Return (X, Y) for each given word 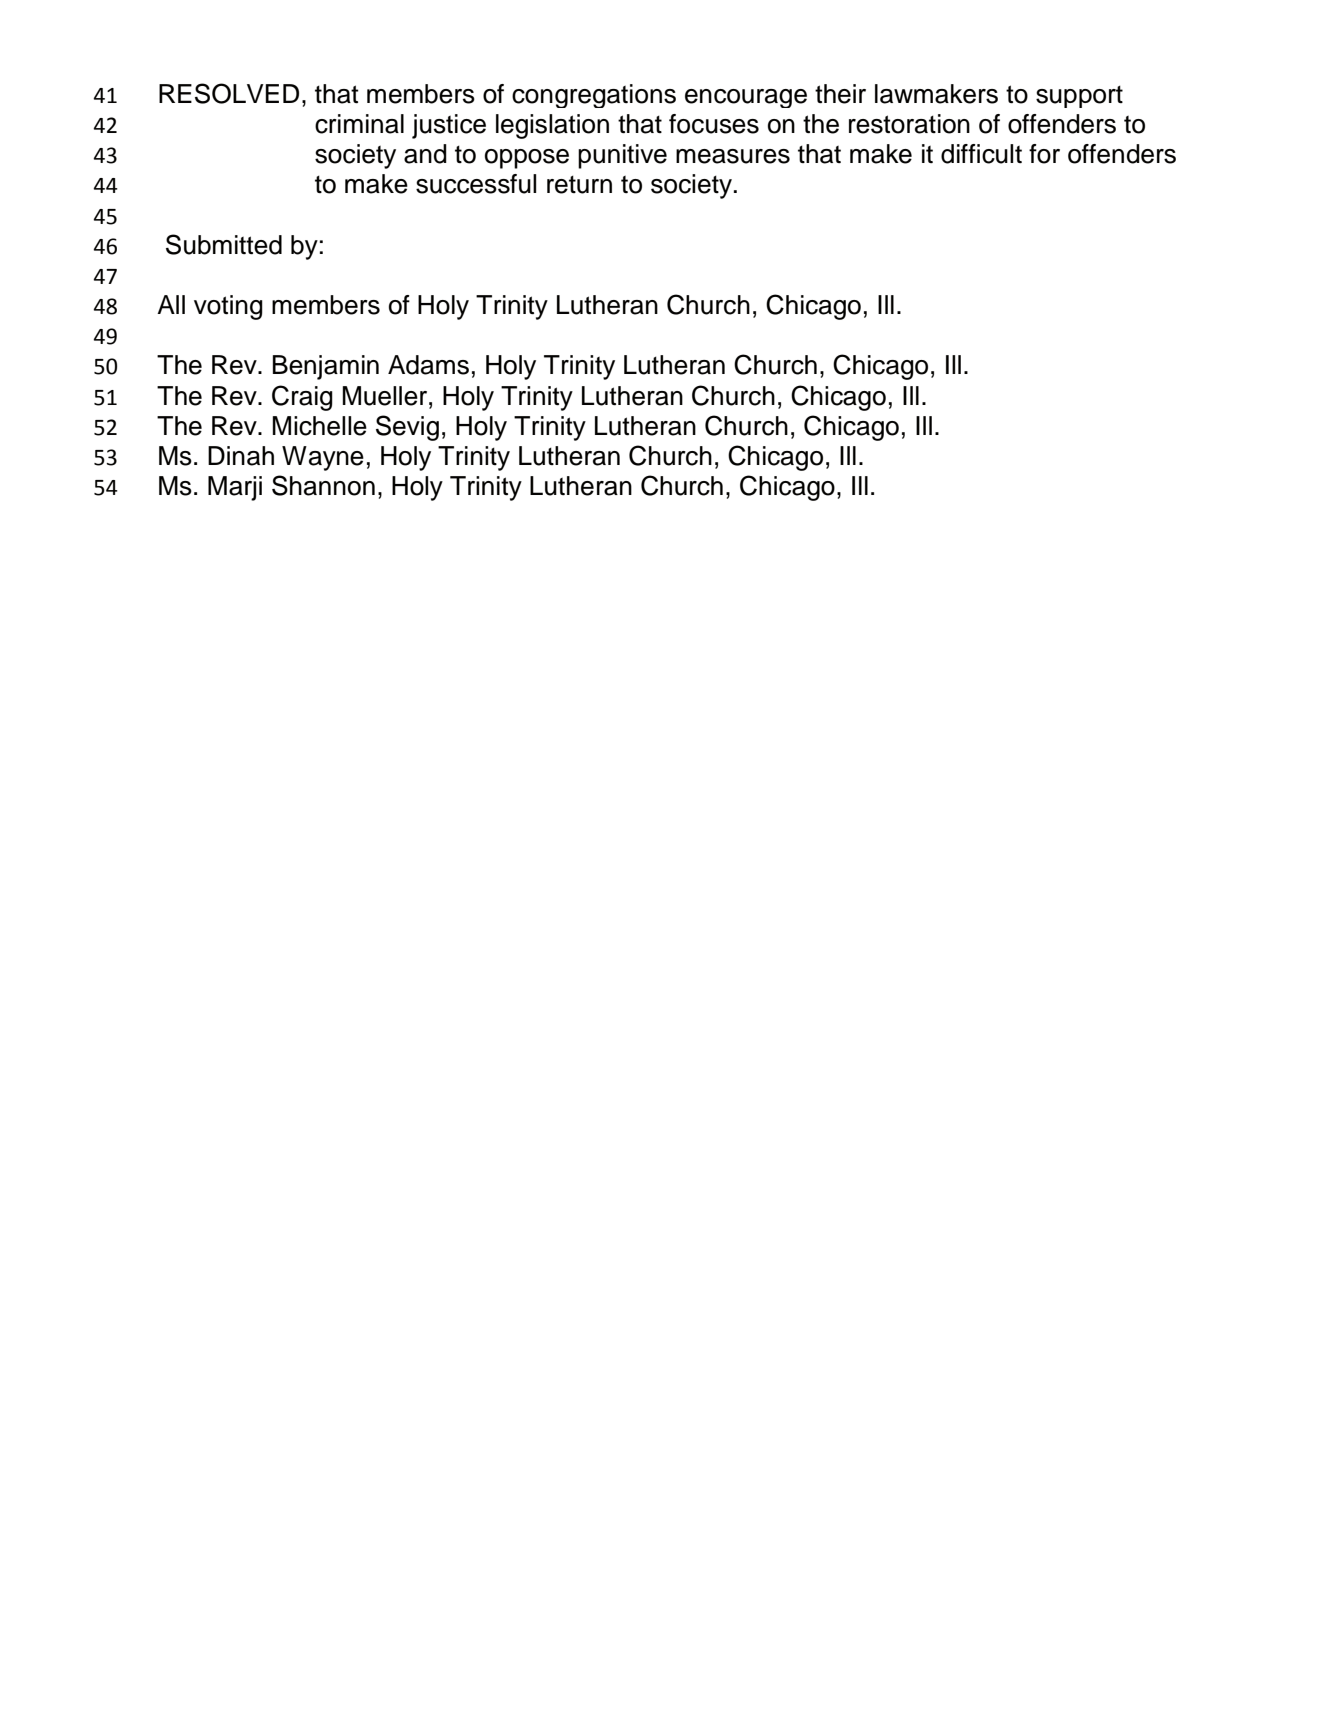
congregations (594, 96)
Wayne (323, 458)
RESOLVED (229, 93)
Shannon (323, 485)
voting (228, 307)
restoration (909, 124)
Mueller (386, 396)
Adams (428, 365)
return (579, 184)
